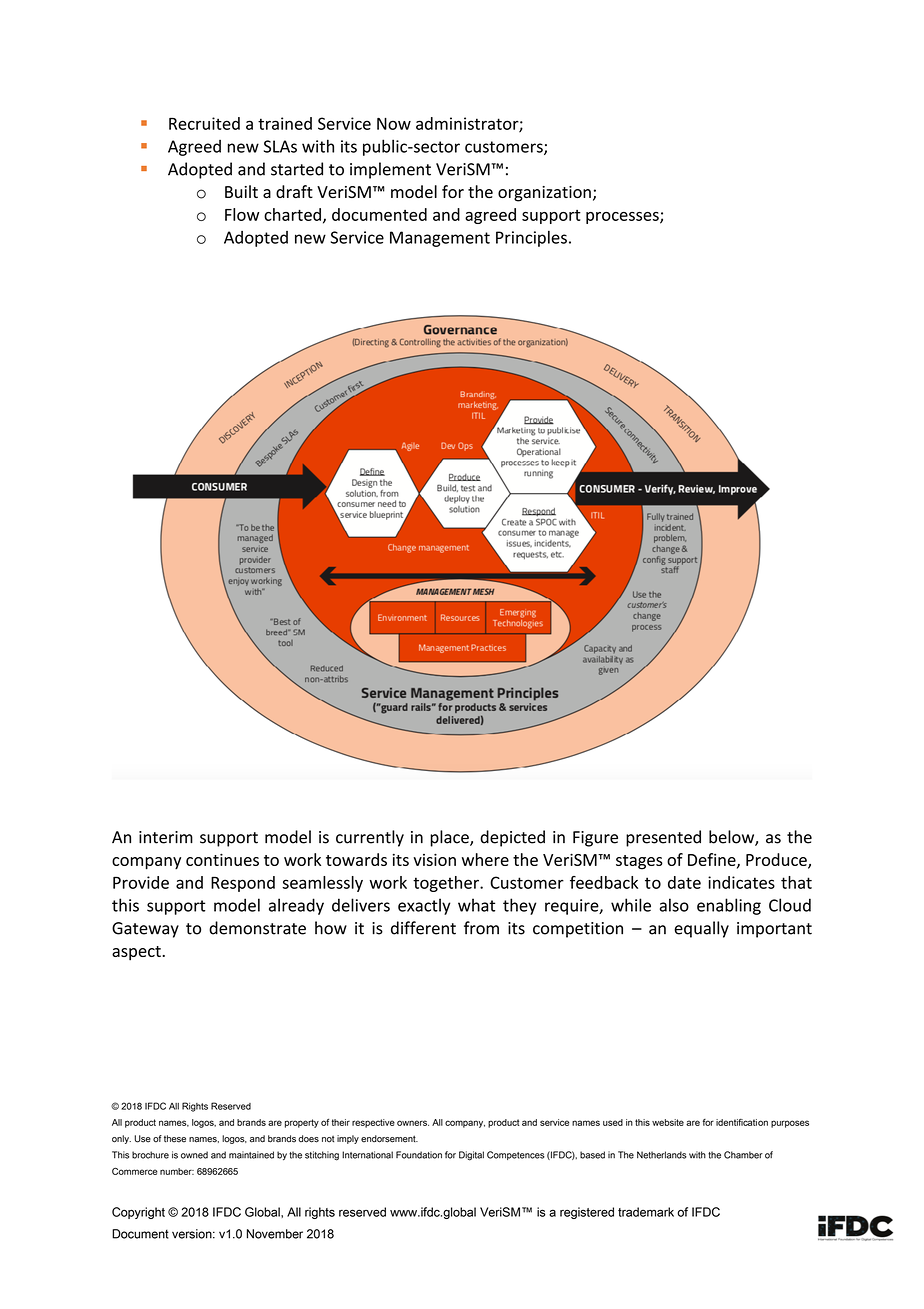 This document has height=1309, width=924. What do you see at coordinates (713, 860) in the document?
I see `Define` at bounding box center [713, 860].
